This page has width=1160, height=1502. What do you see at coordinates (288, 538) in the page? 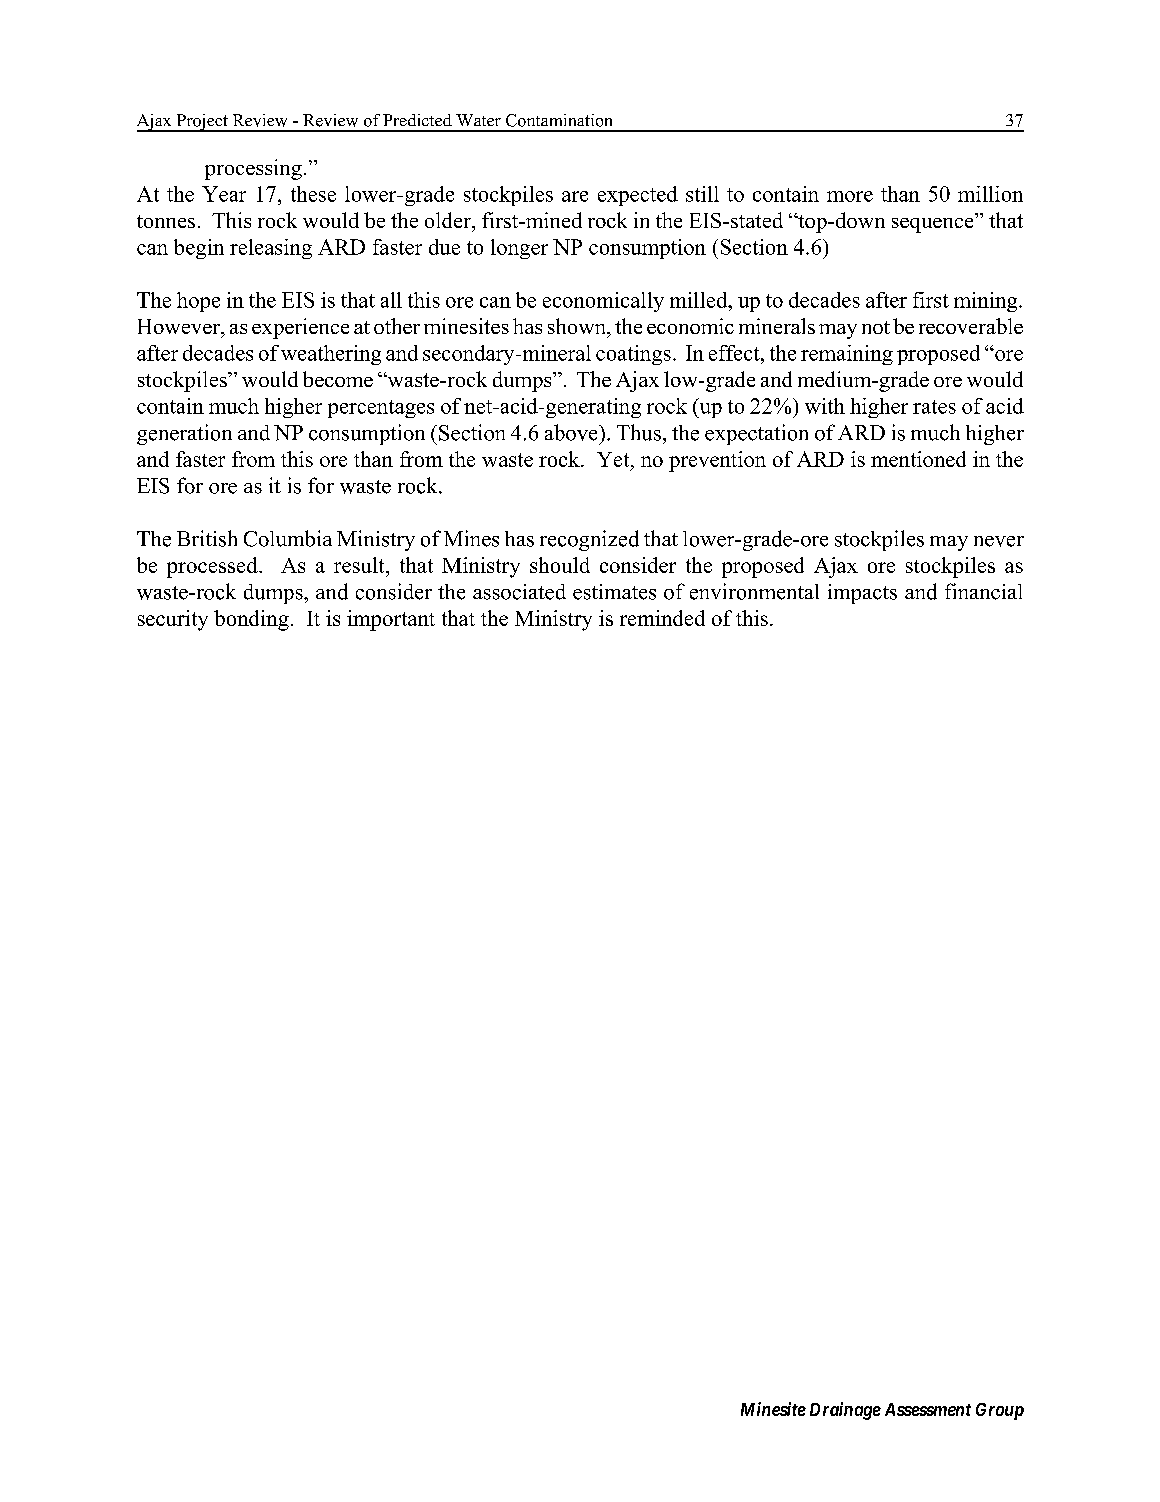
I see `Columbia` at bounding box center [288, 538].
